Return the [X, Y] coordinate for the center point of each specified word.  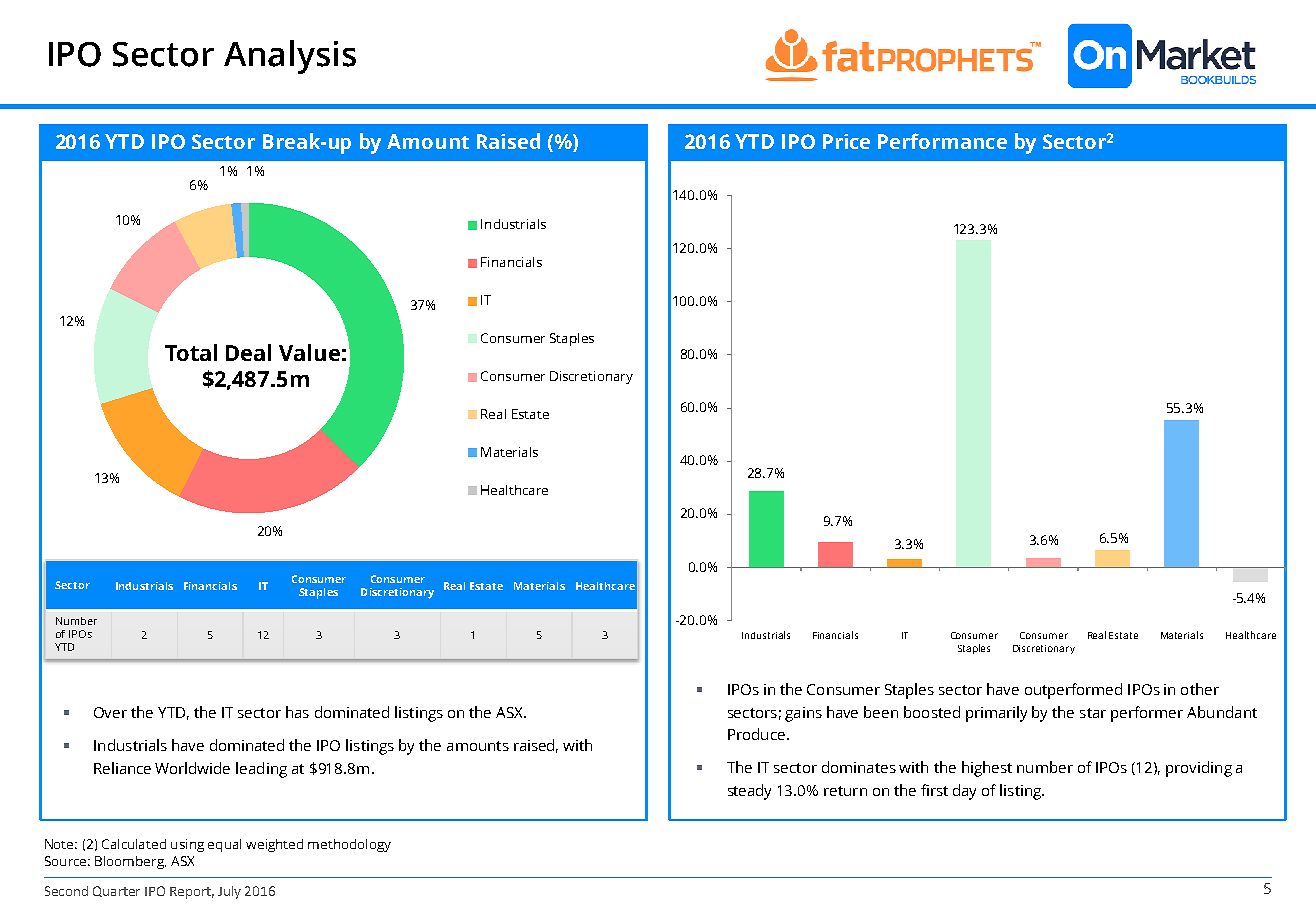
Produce [756, 734]
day [964, 792]
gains [803, 714]
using [187, 845]
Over [110, 712]
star [1093, 713]
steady [749, 792]
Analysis [290, 57]
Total [191, 352]
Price [846, 141]
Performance [942, 141]
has [297, 712]
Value [309, 352]
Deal [248, 352]
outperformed [1073, 691]
